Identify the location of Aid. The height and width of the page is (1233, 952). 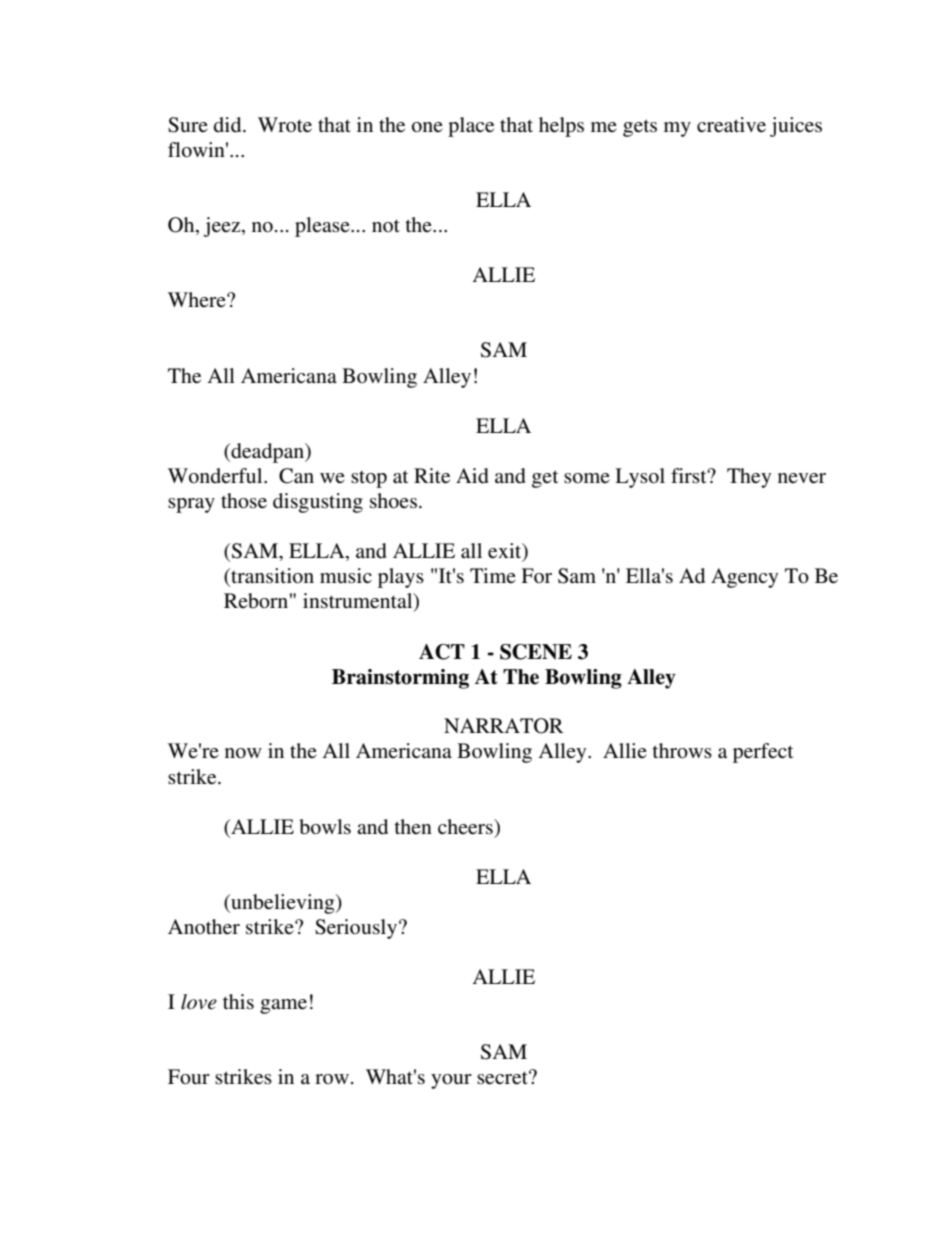
(472, 476).
